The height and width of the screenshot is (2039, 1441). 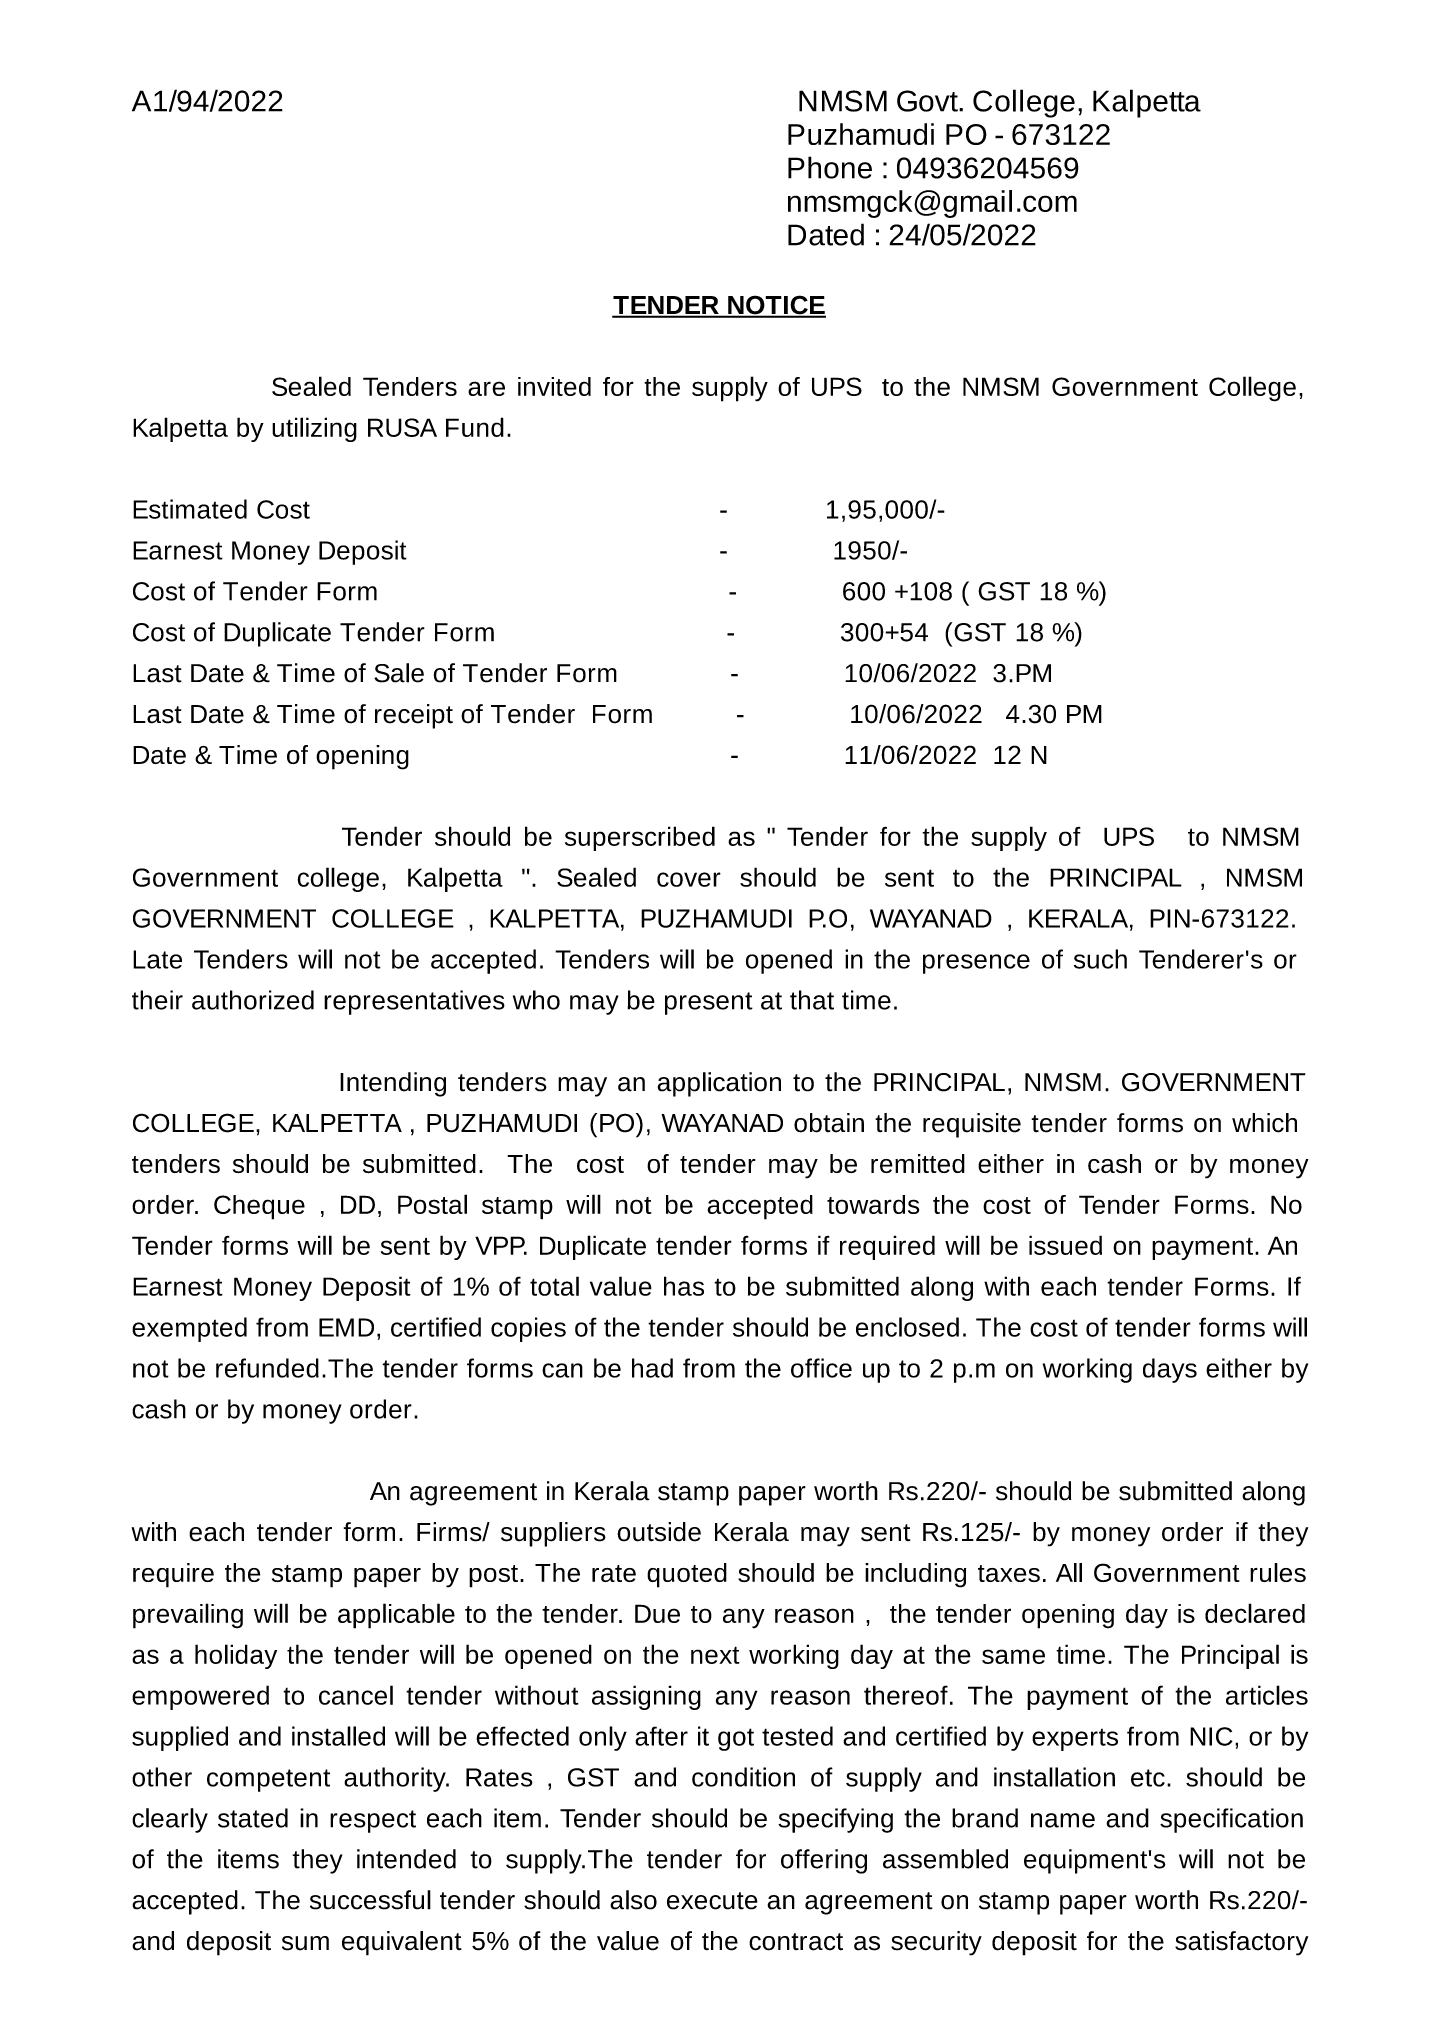 What do you see at coordinates (719, 1084) in the screenshot?
I see `application` at bounding box center [719, 1084].
